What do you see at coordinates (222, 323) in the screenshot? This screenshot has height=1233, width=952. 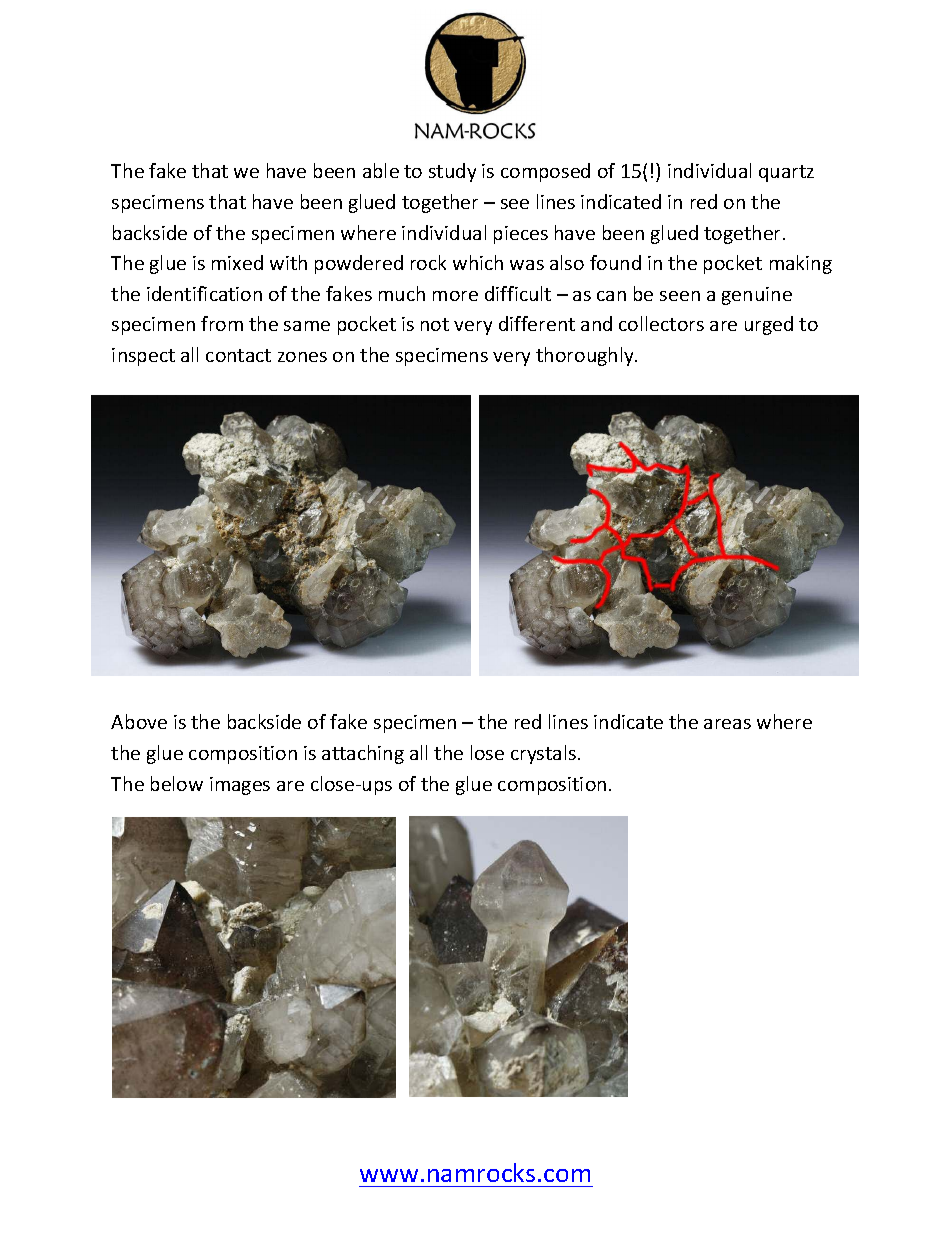 I see `from` at bounding box center [222, 323].
